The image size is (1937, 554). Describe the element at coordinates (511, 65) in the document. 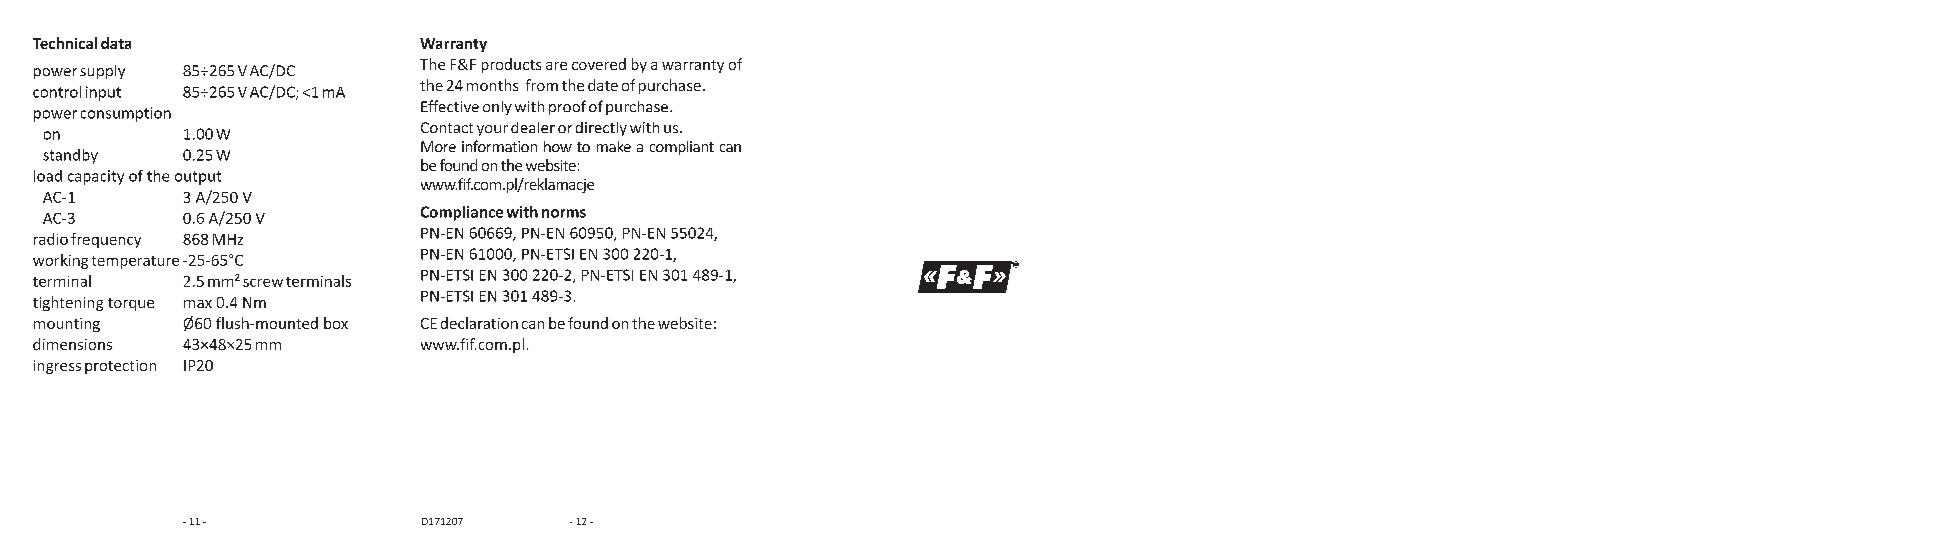

I see `products` at that location.
